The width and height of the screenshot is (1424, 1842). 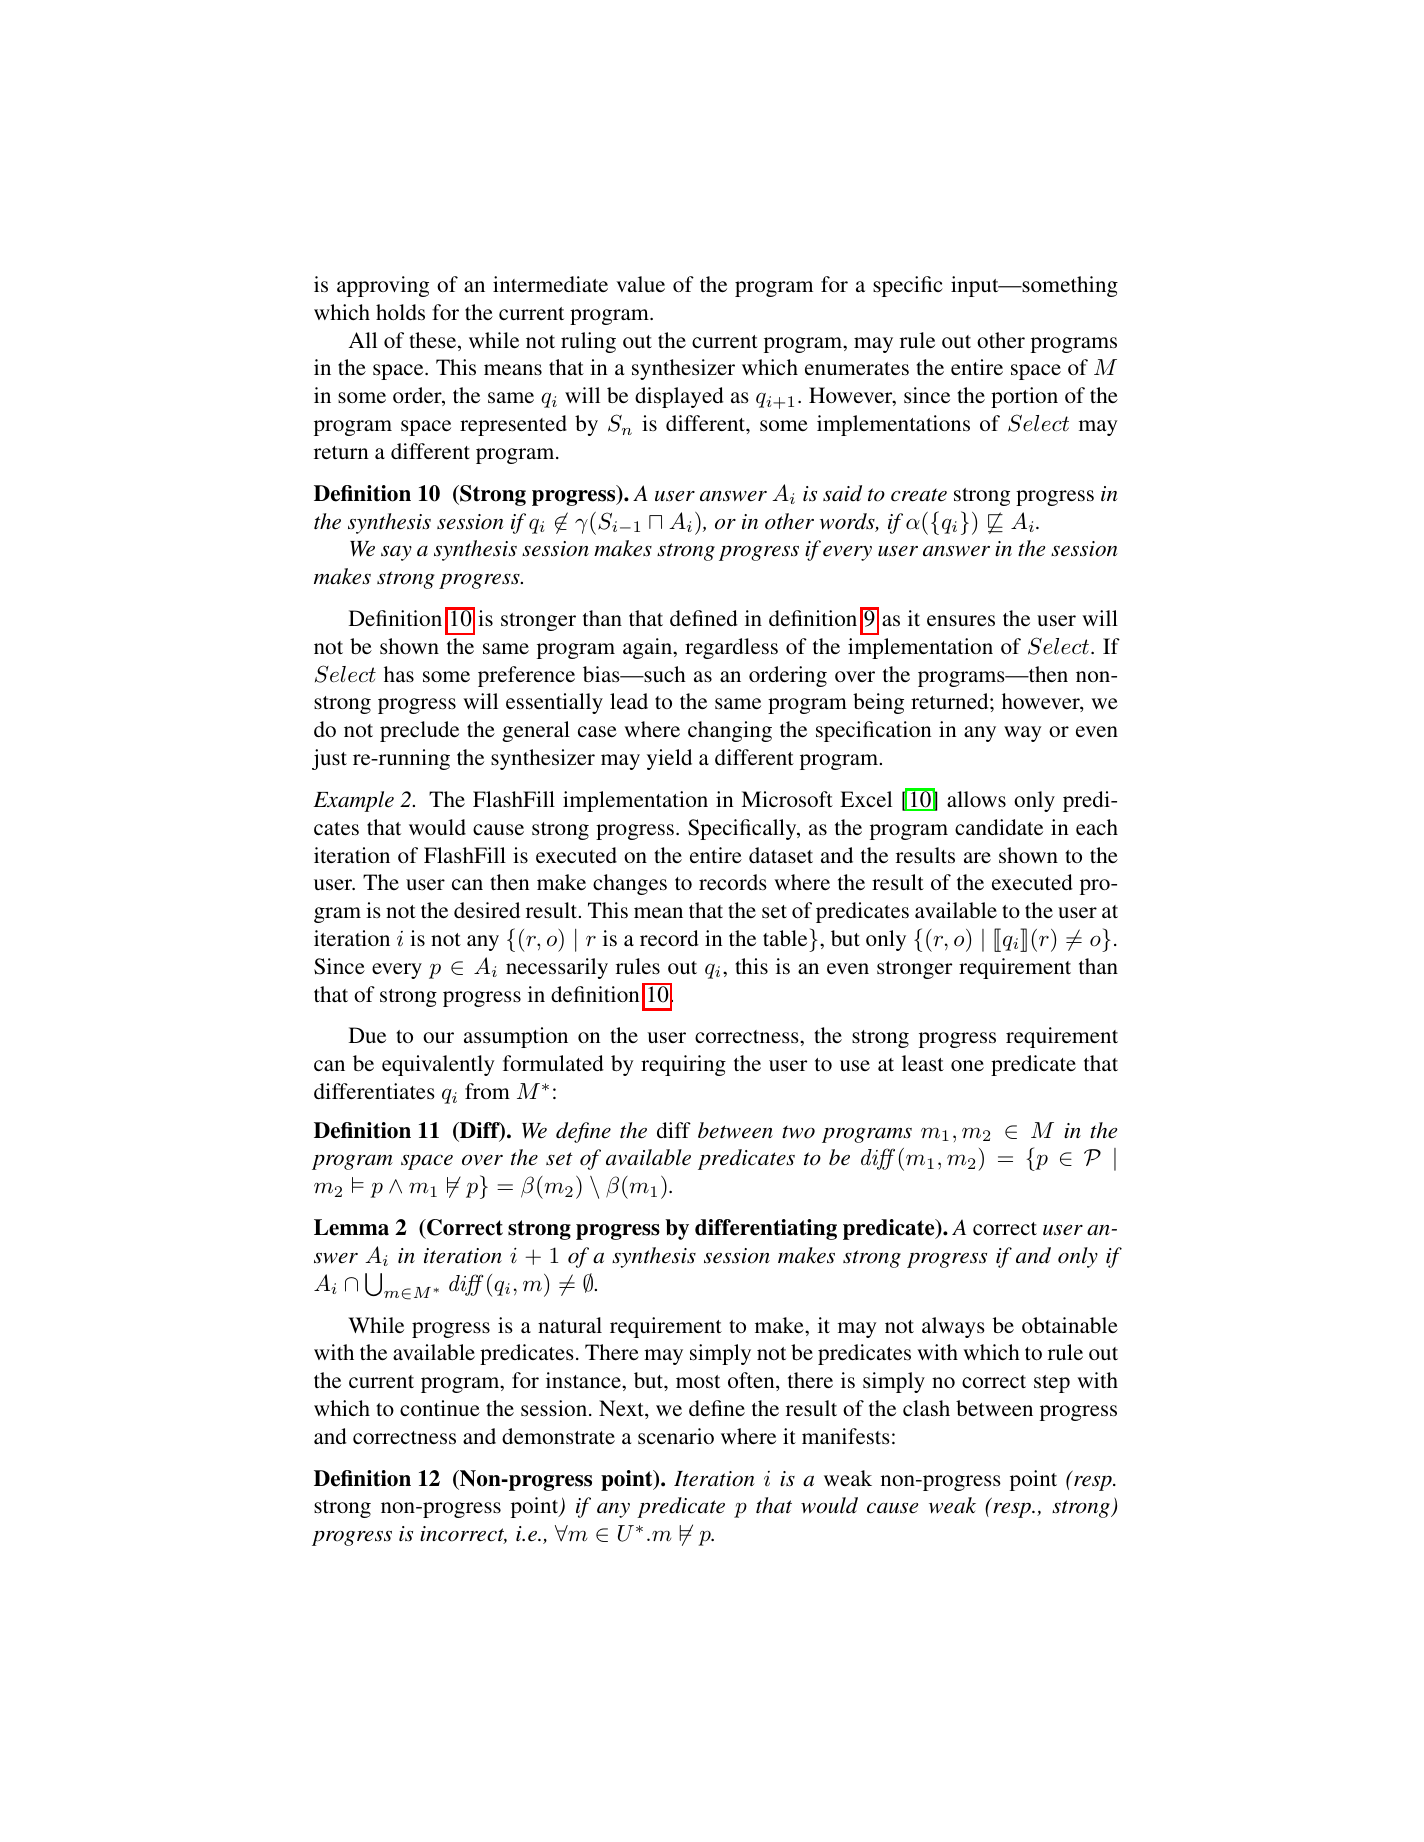 What do you see at coordinates (396, 553) in the screenshot?
I see `say` at bounding box center [396, 553].
